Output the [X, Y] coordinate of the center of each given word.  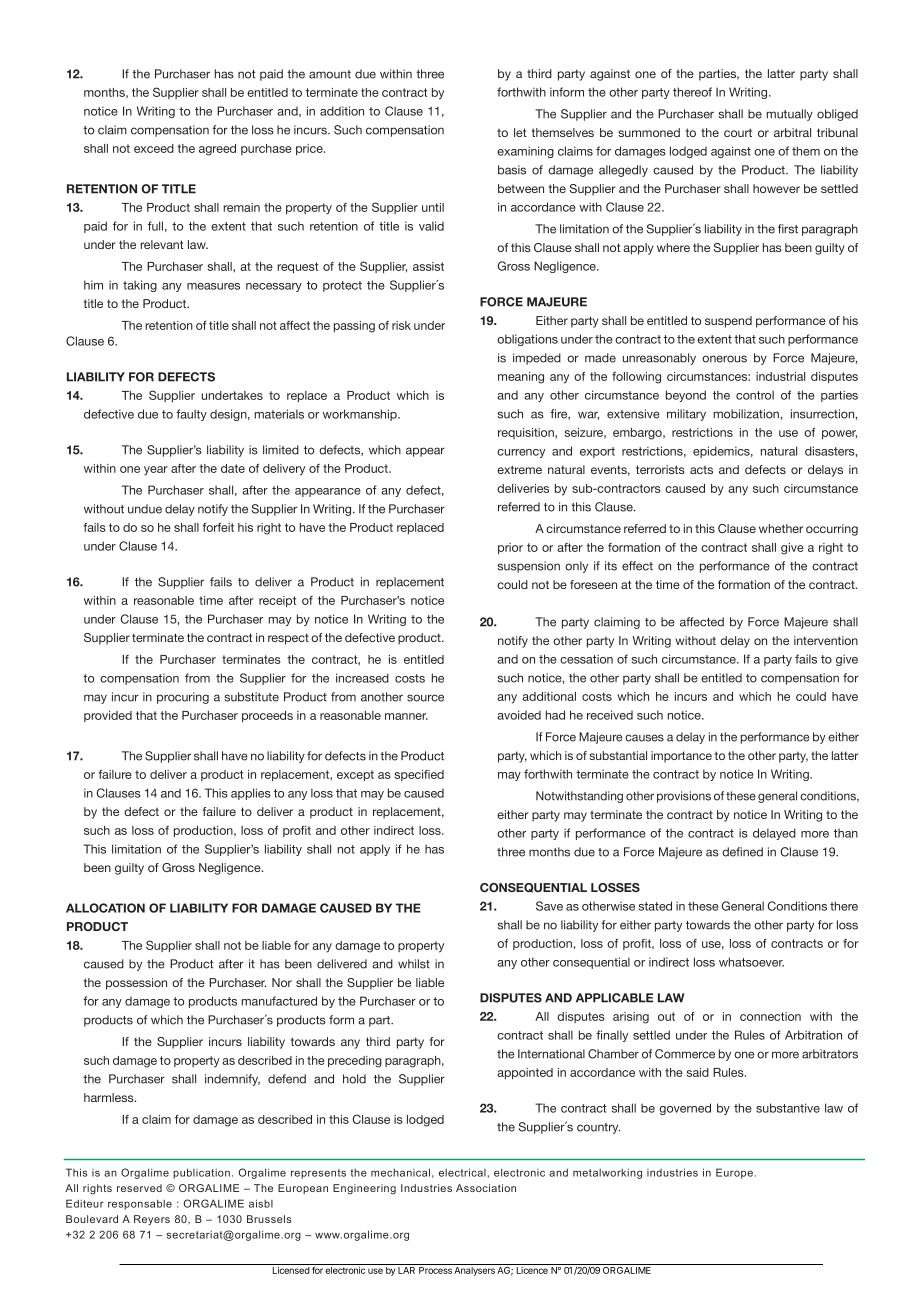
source [425, 698]
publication [201, 1173]
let [520, 132]
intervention [826, 640]
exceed [154, 148]
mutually [790, 115]
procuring [183, 698]
